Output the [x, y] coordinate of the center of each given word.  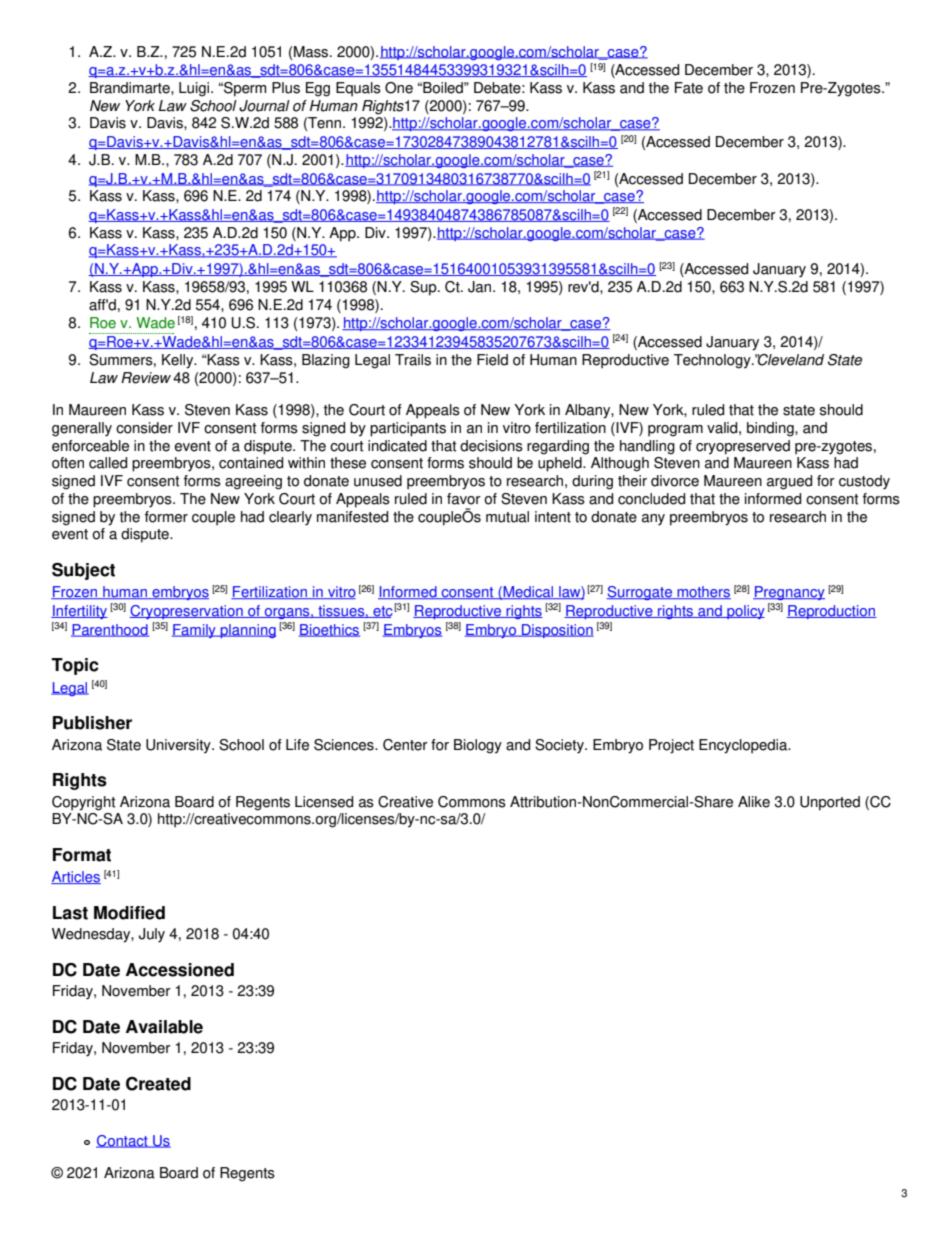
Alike [754, 802]
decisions [491, 446]
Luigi [195, 89]
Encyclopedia [744, 746]
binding [771, 429]
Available [164, 1027]
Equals [358, 89]
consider [144, 428]
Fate [689, 88]
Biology [478, 746]
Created [158, 1084]
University [179, 746]
